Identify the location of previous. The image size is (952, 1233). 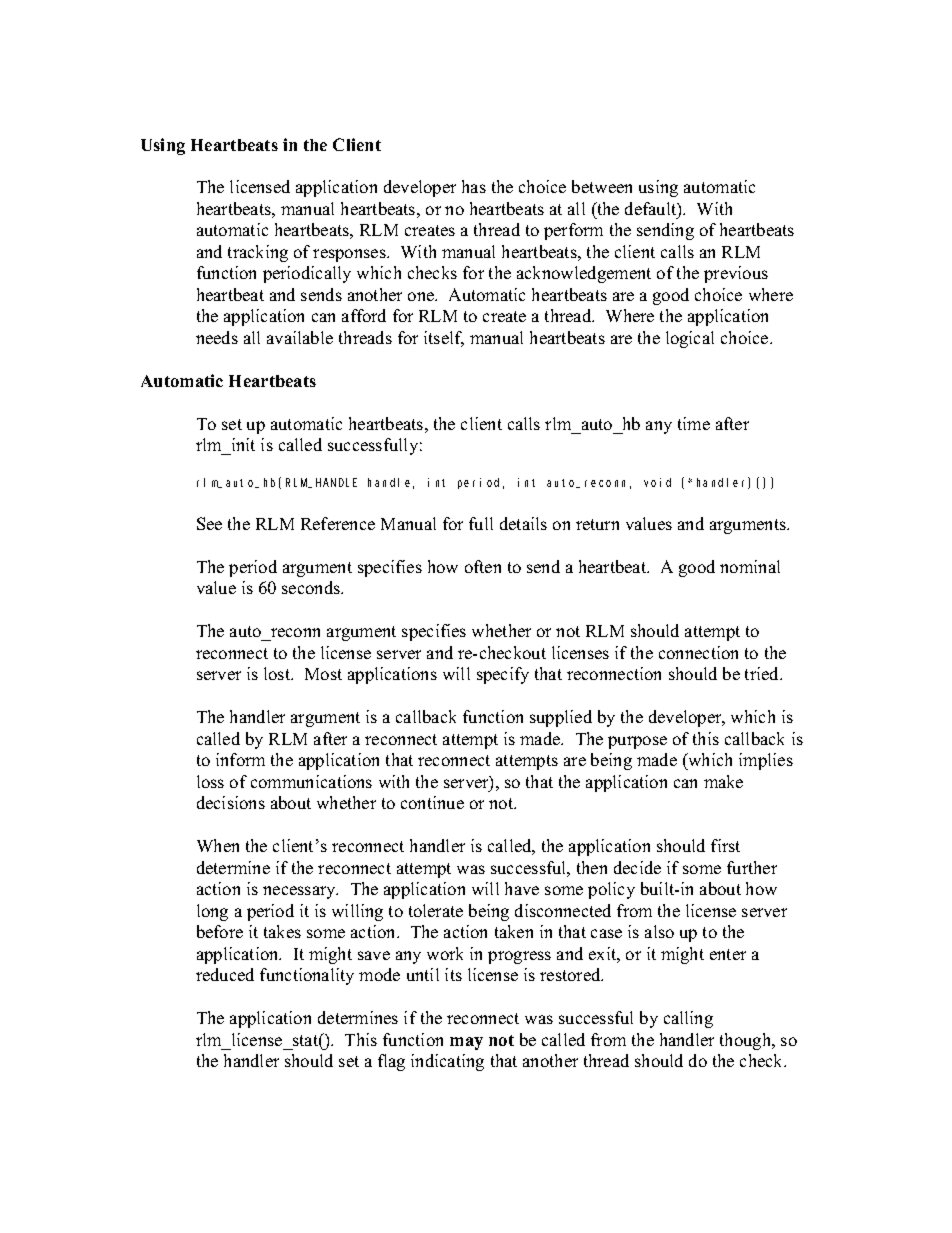
(736, 274).
